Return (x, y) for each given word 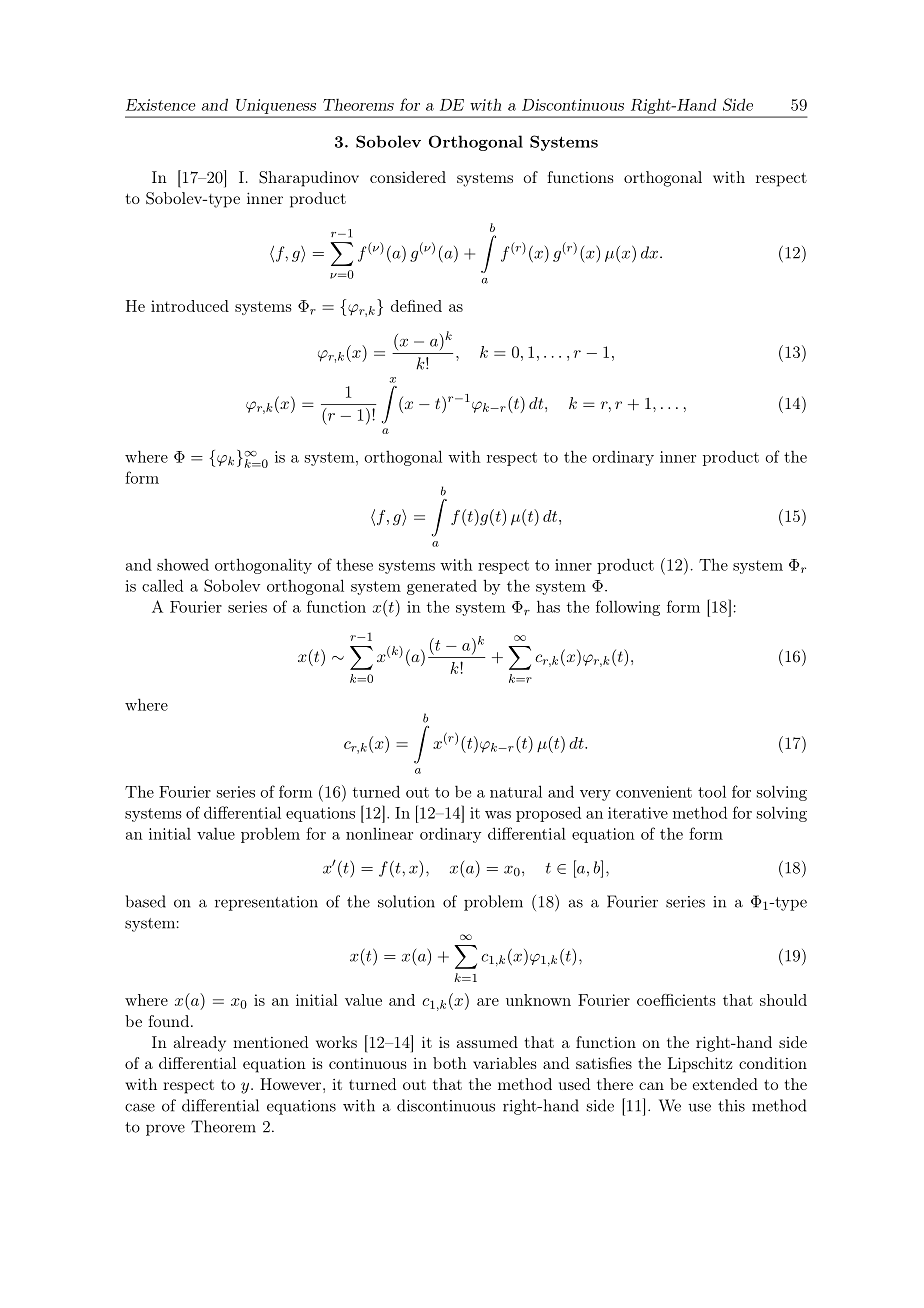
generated (442, 587)
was (498, 815)
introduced (190, 306)
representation (266, 903)
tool (712, 791)
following (628, 608)
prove (165, 1130)
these (354, 564)
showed (183, 564)
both (450, 1063)
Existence (161, 105)
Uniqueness (276, 106)
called (162, 585)
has (548, 606)
